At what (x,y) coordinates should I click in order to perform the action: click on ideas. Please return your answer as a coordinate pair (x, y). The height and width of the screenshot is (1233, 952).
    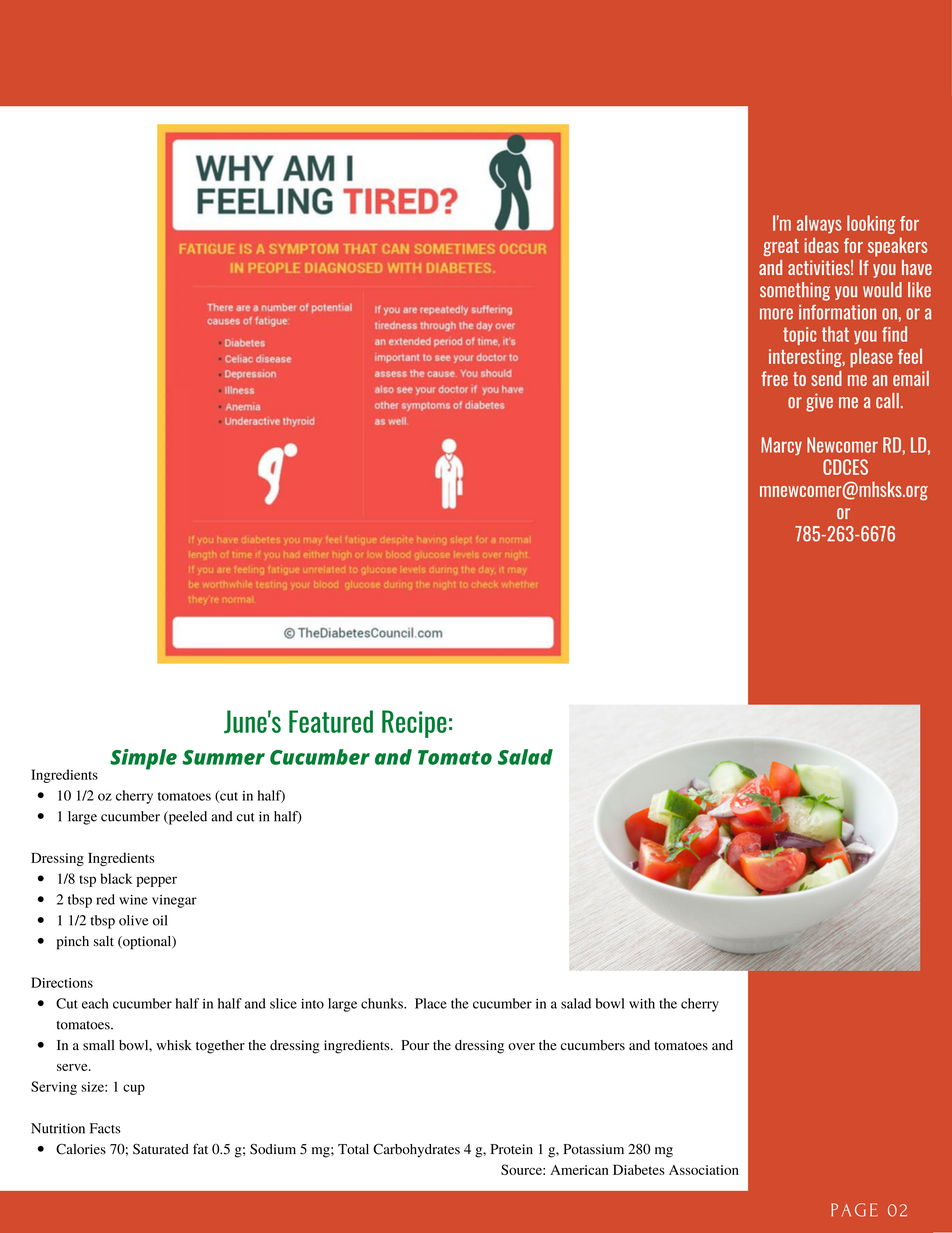
    Looking at the image, I should click on (821, 245).
